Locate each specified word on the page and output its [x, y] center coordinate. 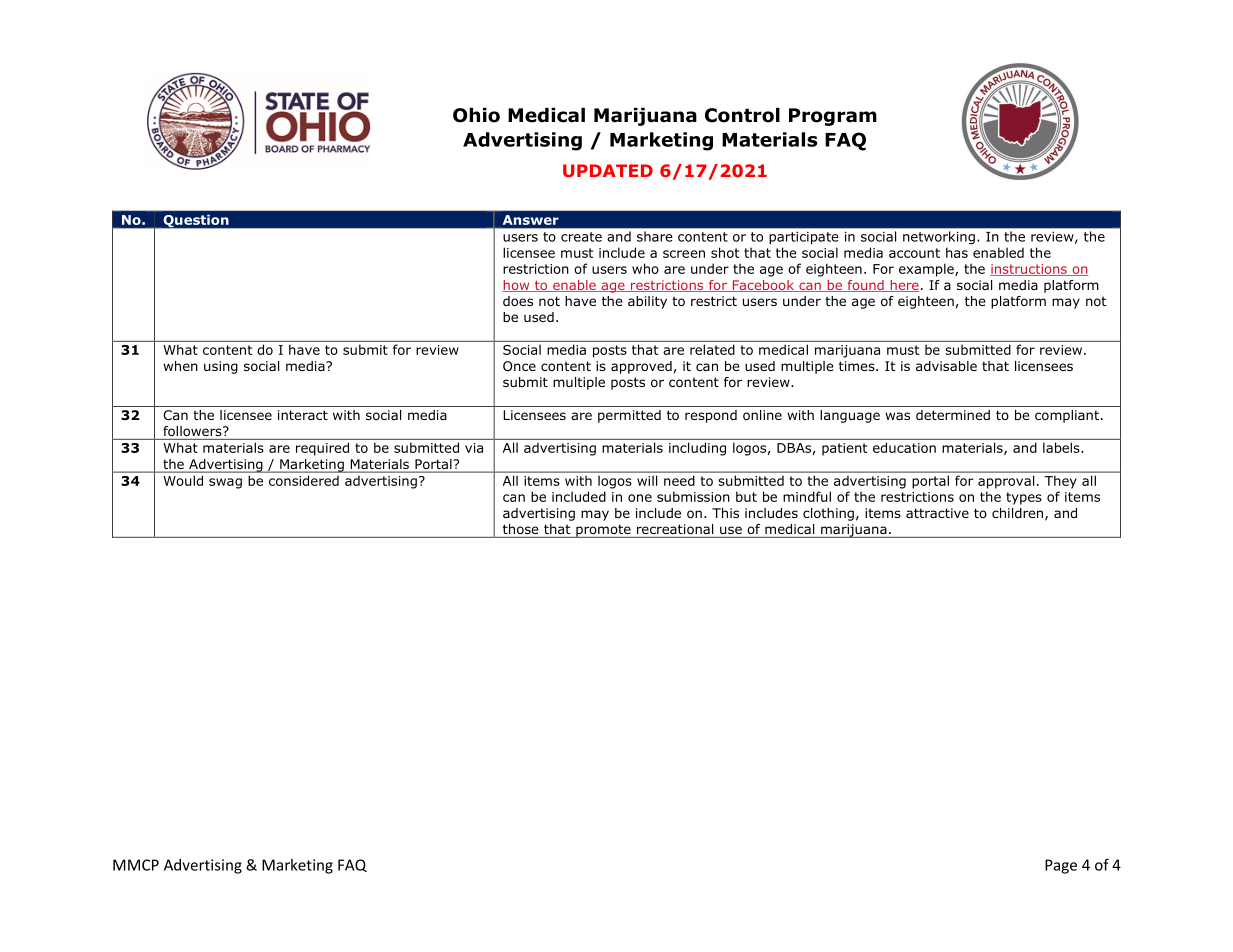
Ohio [476, 115]
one [640, 498]
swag [225, 483]
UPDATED [608, 170]
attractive [937, 513]
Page [1061, 866]
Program [833, 117]
